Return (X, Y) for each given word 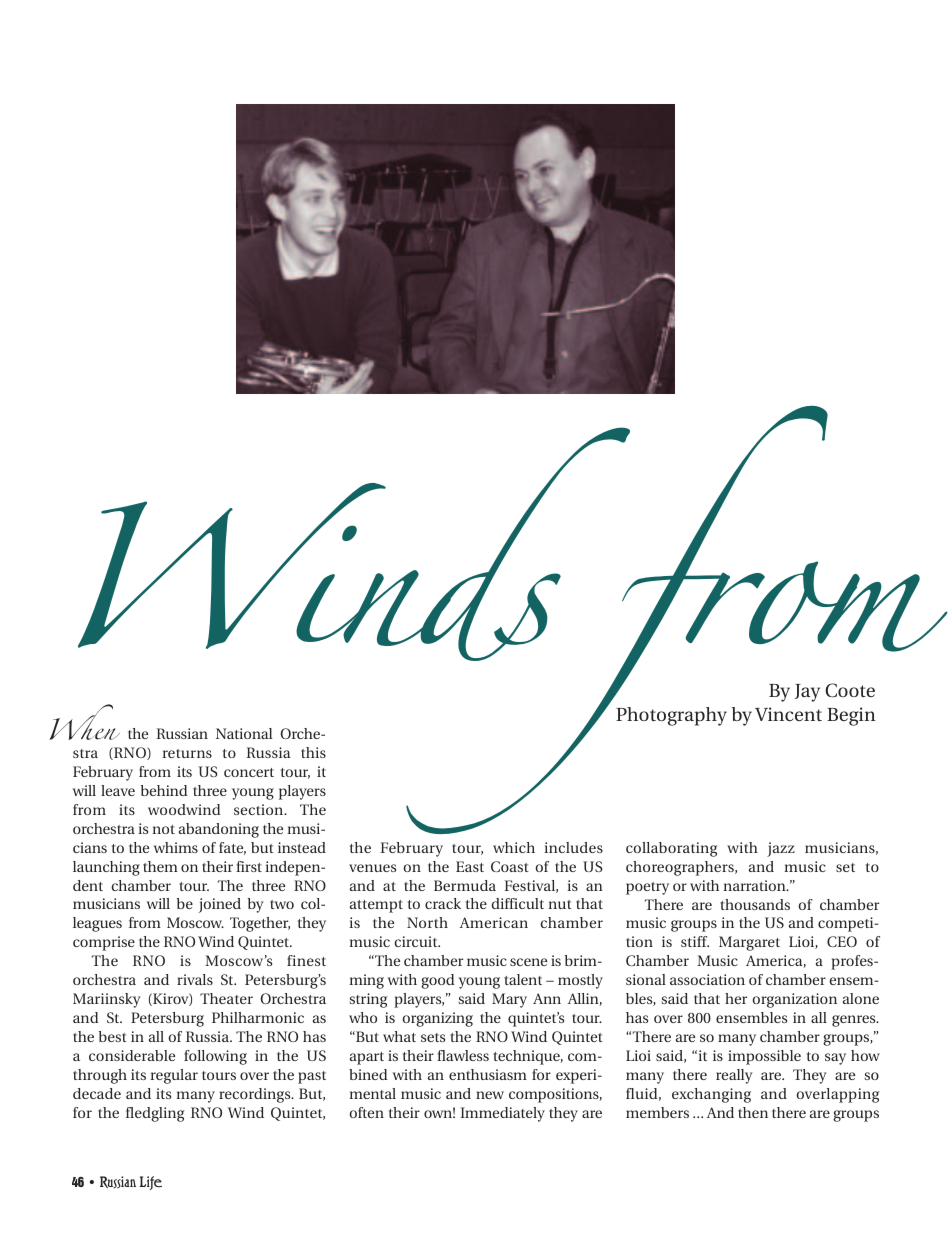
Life (151, 1183)
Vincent (788, 714)
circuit (417, 941)
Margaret (749, 943)
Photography (671, 716)
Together (260, 924)
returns (187, 753)
